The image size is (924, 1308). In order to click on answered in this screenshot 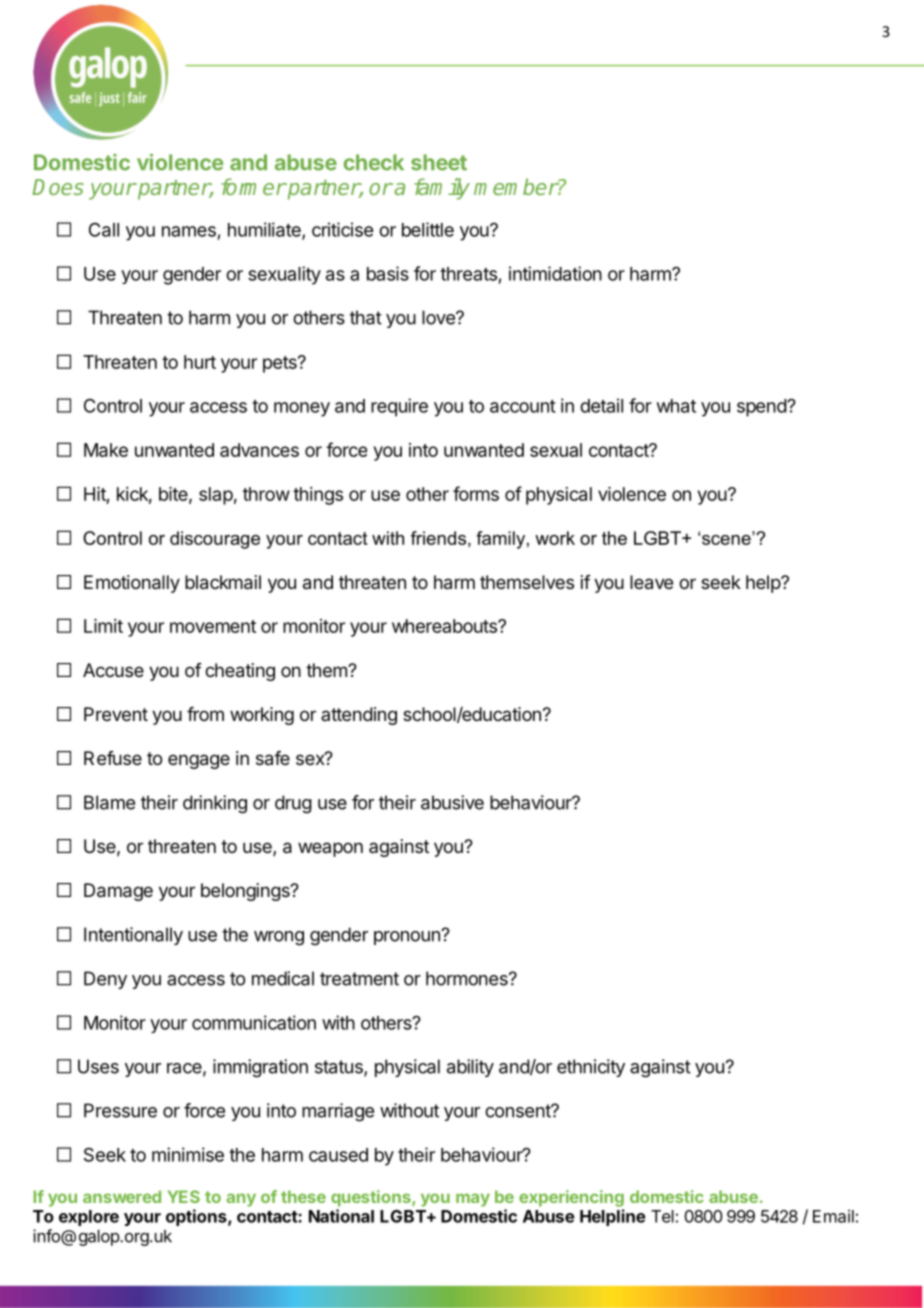, I will do `click(122, 1196)`.
